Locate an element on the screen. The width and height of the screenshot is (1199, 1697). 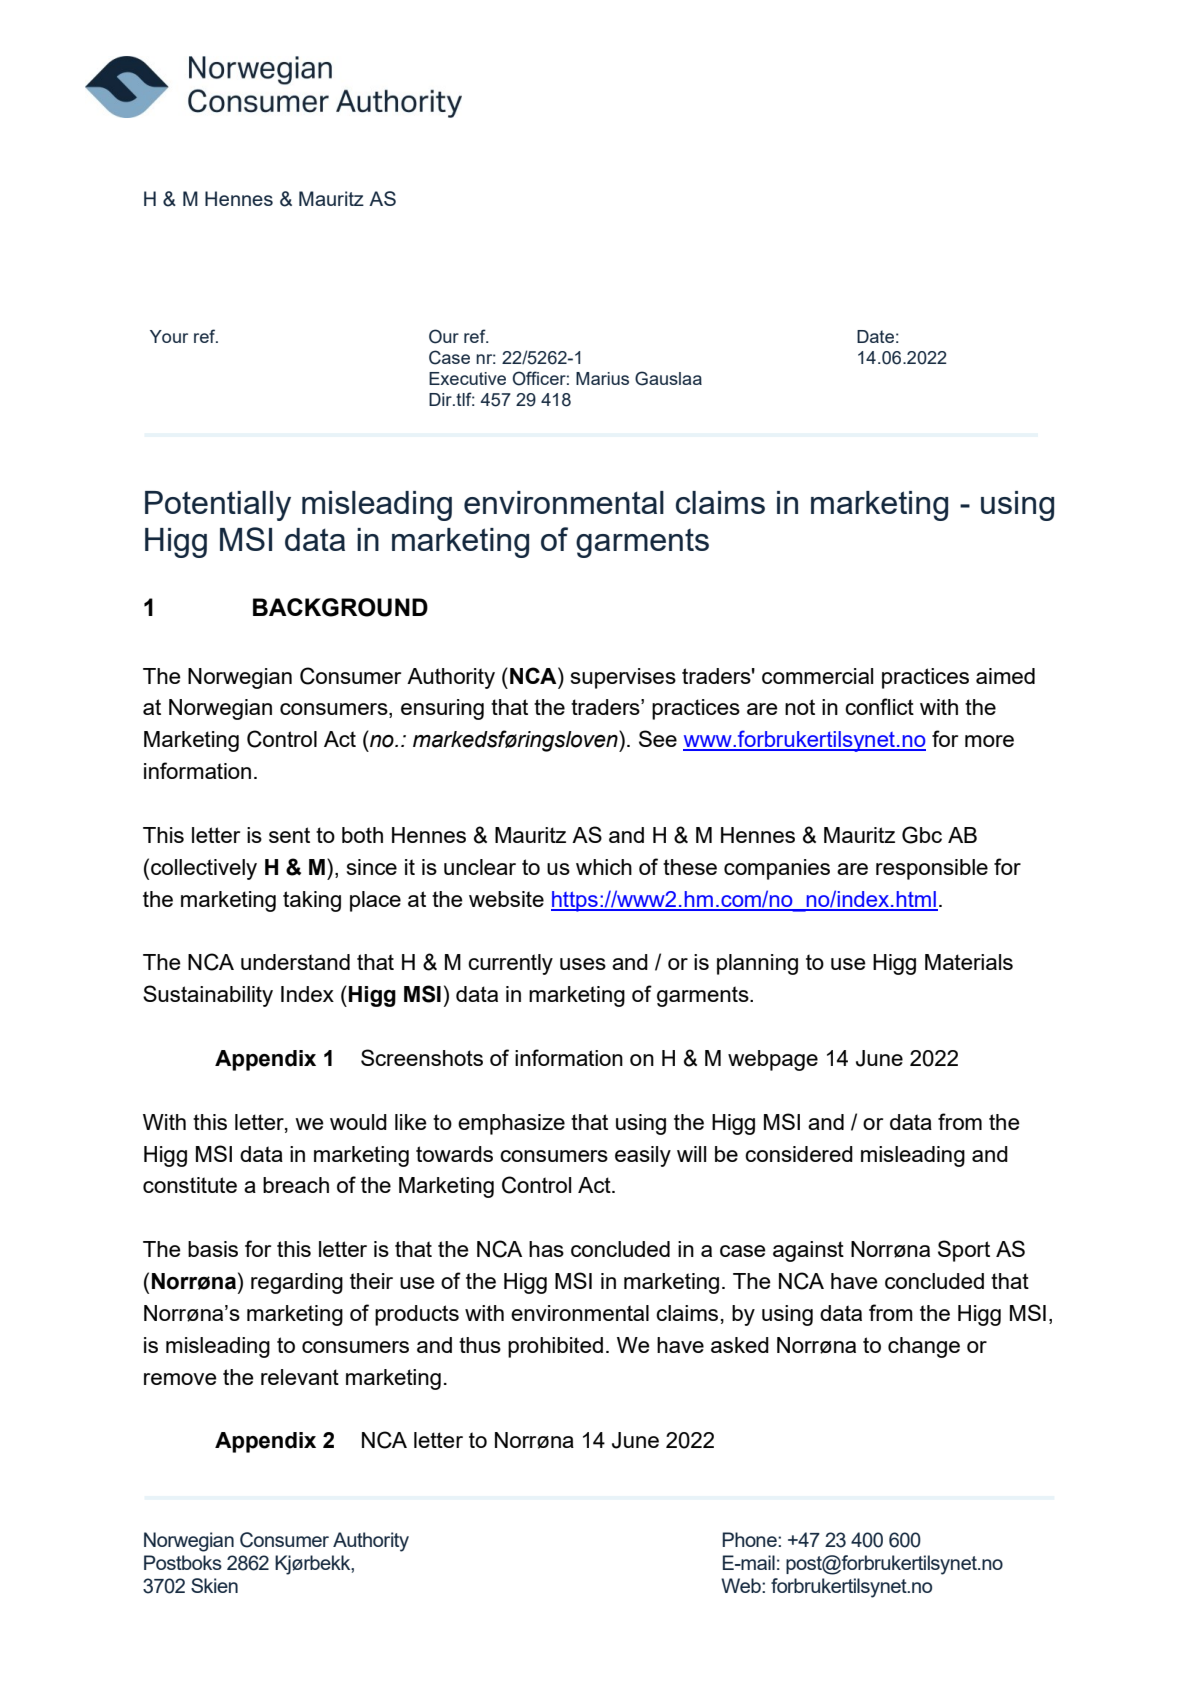
Materials is located at coordinates (969, 962).
